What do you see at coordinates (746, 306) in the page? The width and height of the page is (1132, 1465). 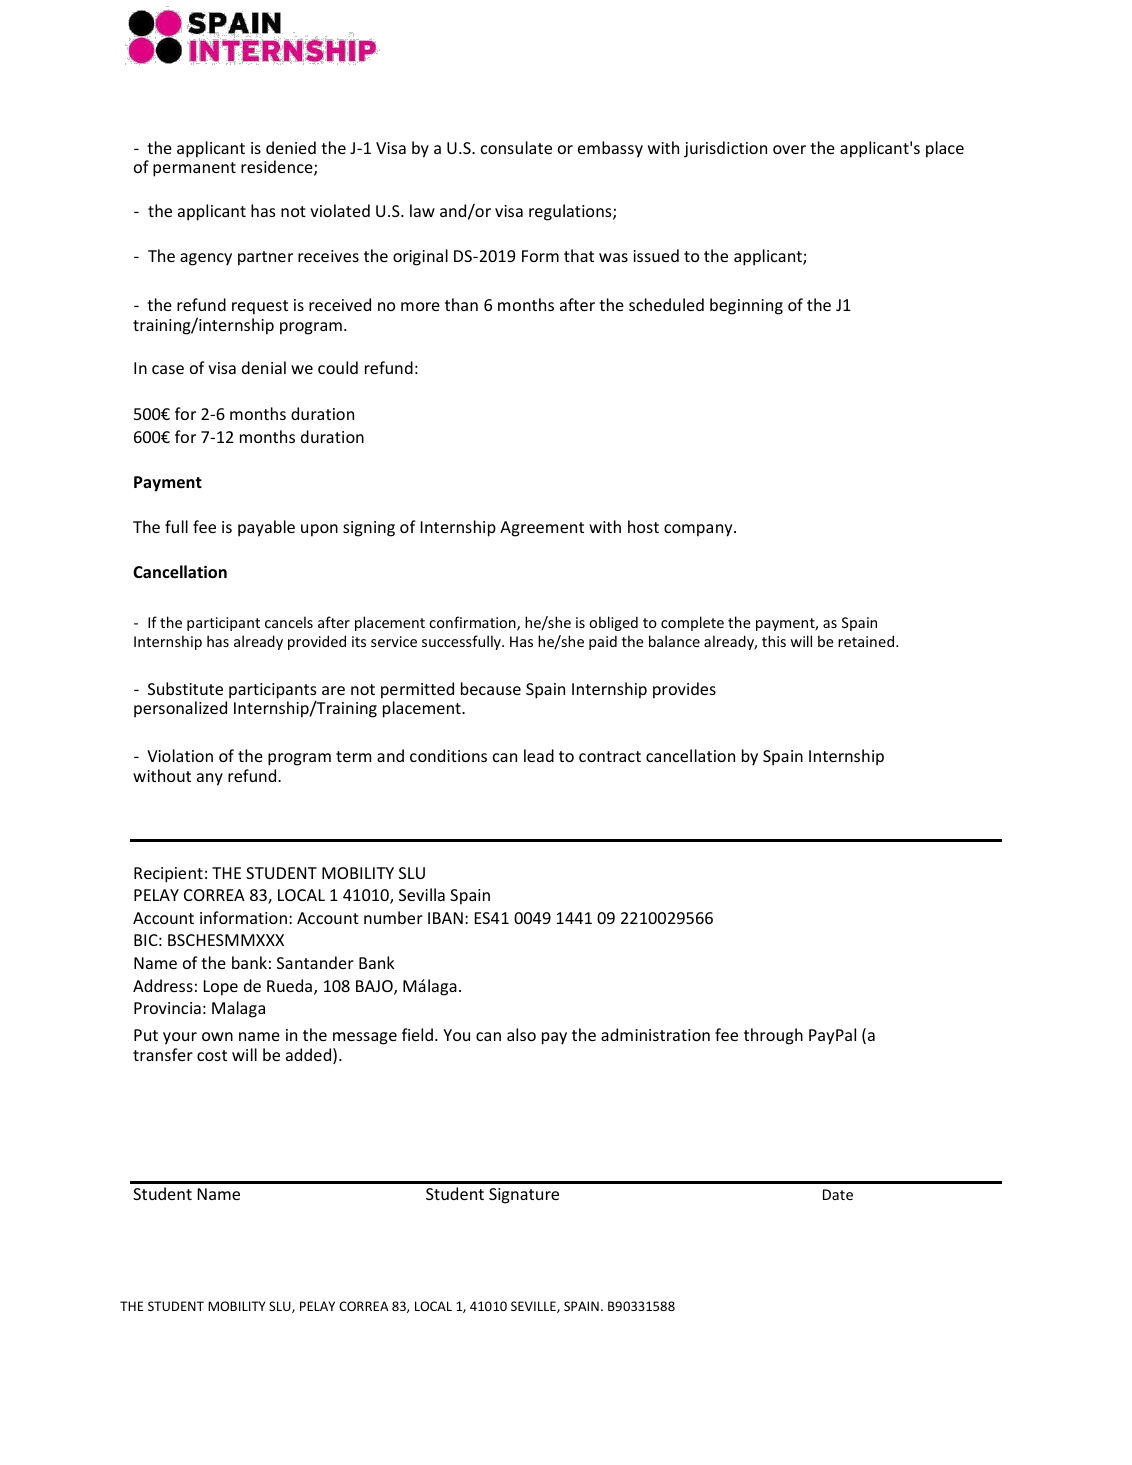 I see `beginning` at bounding box center [746, 306].
